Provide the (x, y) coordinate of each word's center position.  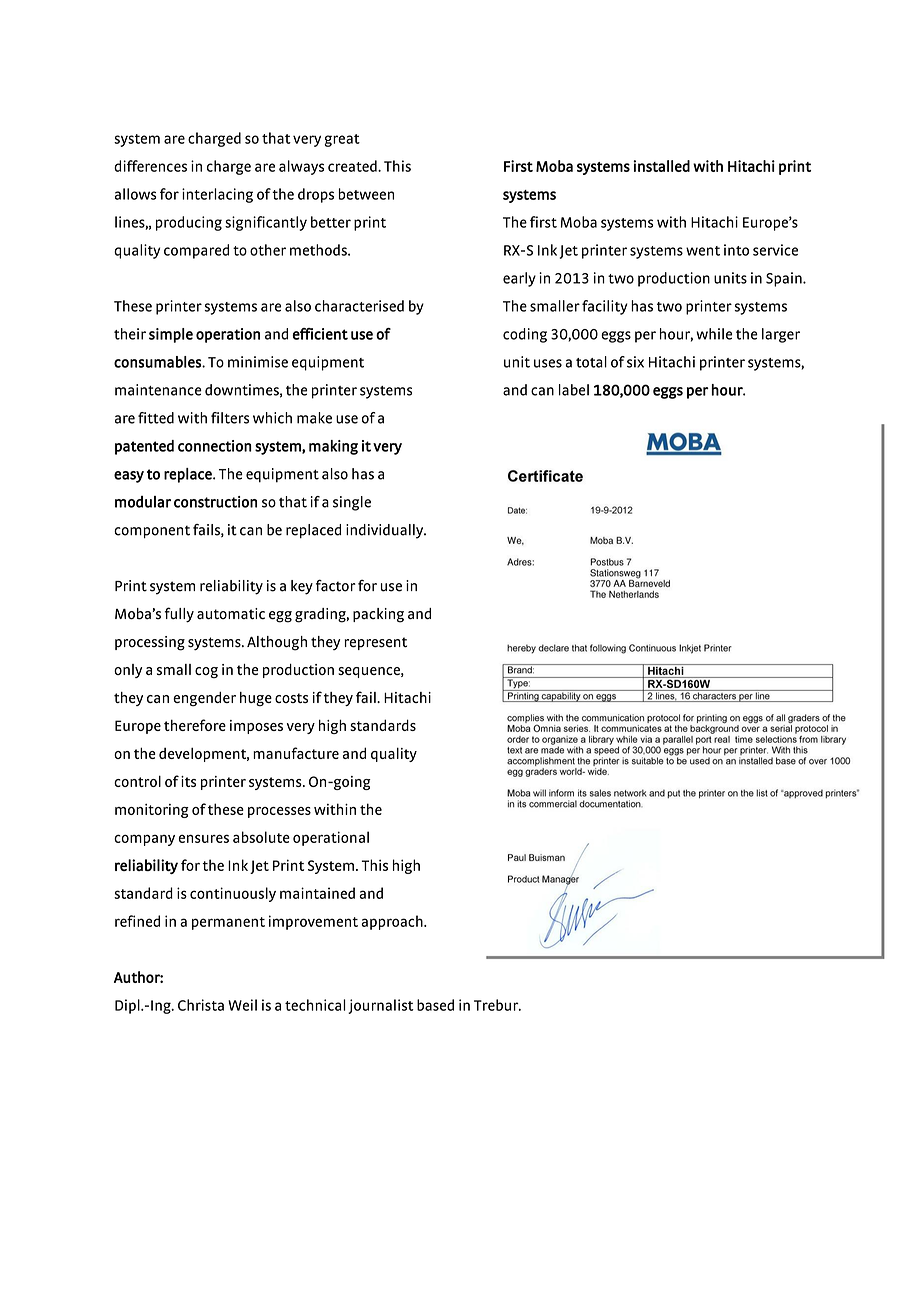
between (366, 194)
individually (386, 531)
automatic (231, 614)
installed (661, 166)
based (435, 1005)
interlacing (217, 195)
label (574, 390)
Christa (201, 1005)
